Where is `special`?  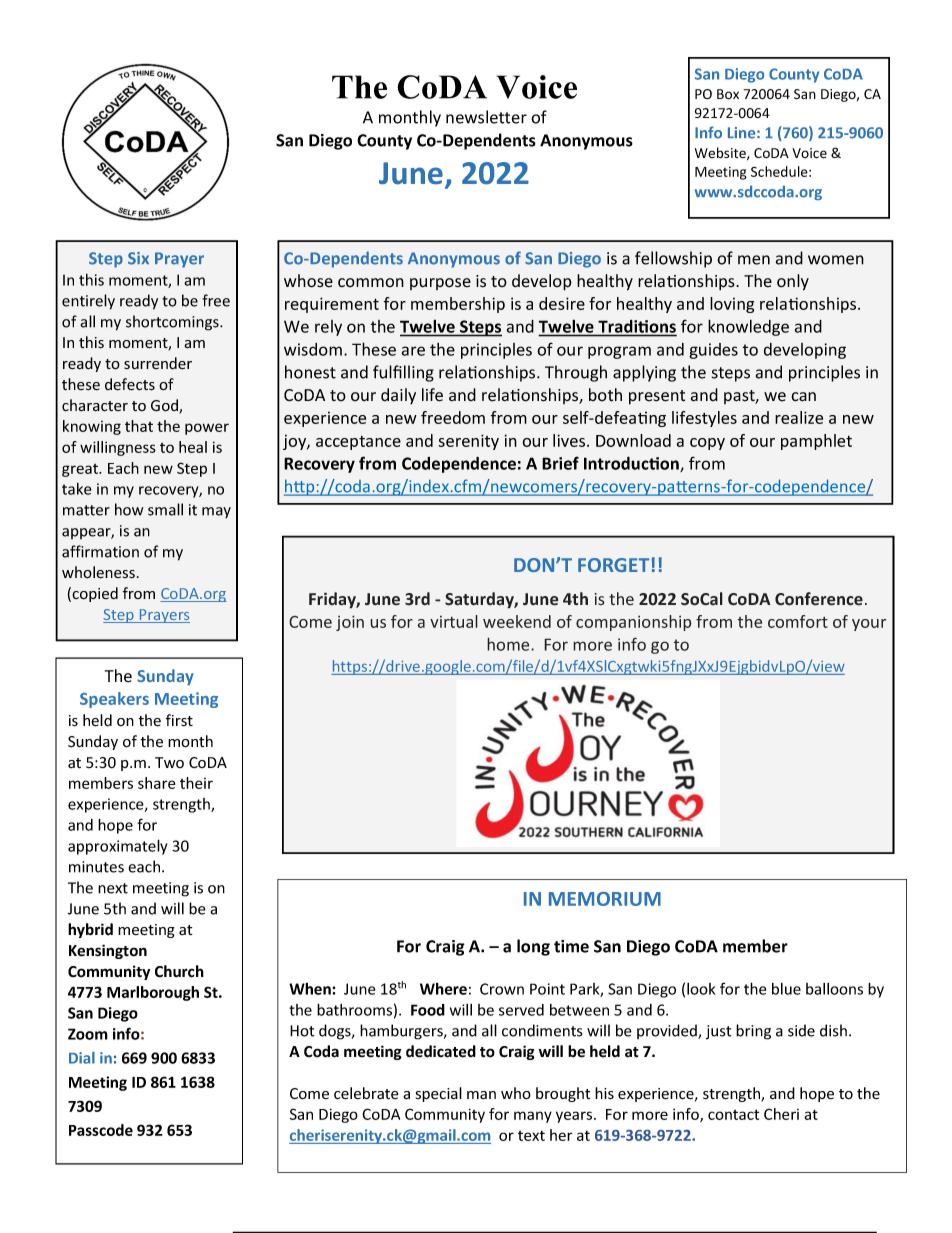 special is located at coordinates (439, 1094).
